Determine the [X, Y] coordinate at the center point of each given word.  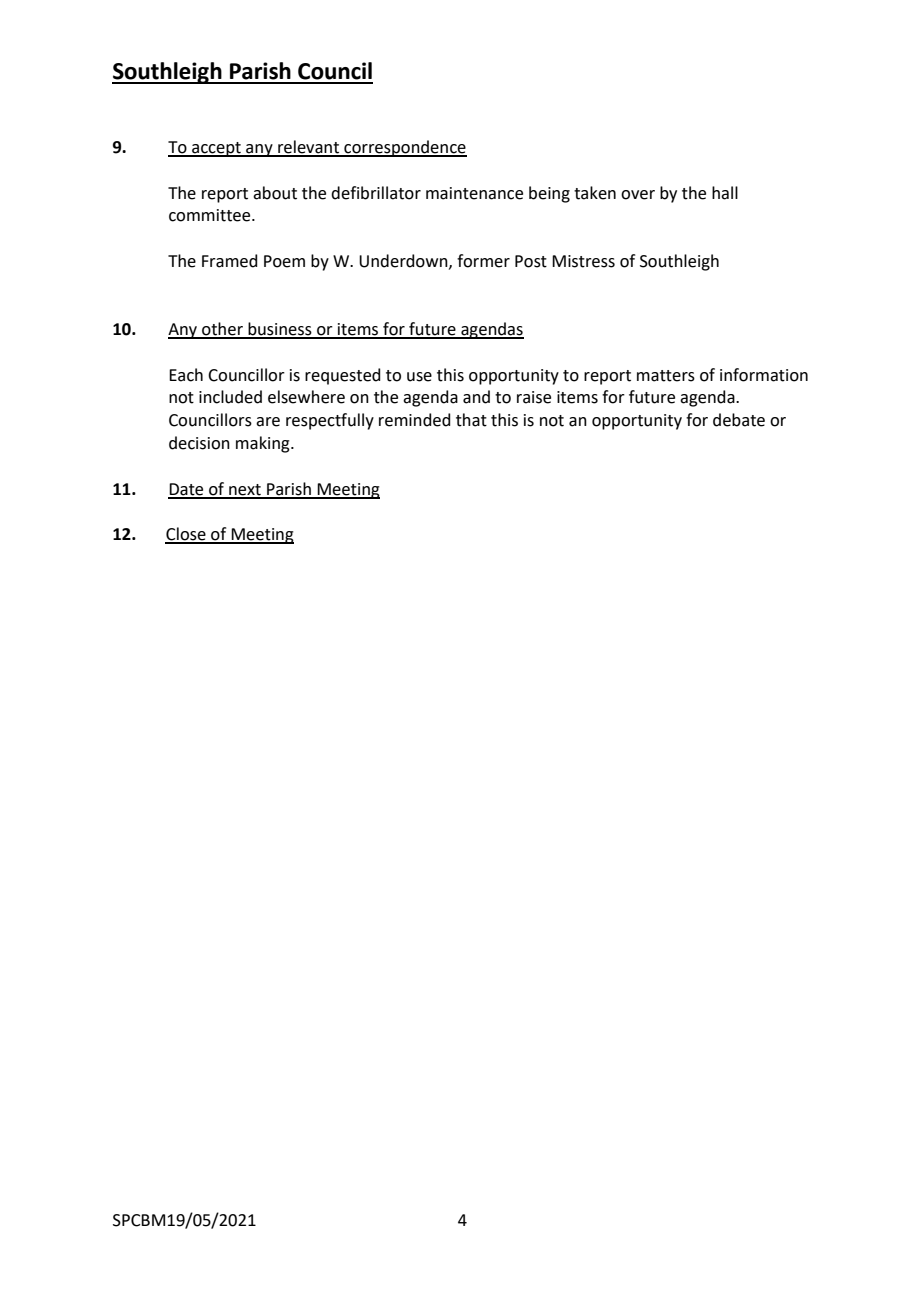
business [280, 330]
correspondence [404, 148]
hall [725, 193]
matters [666, 376]
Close [186, 535]
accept [216, 149]
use [419, 377]
